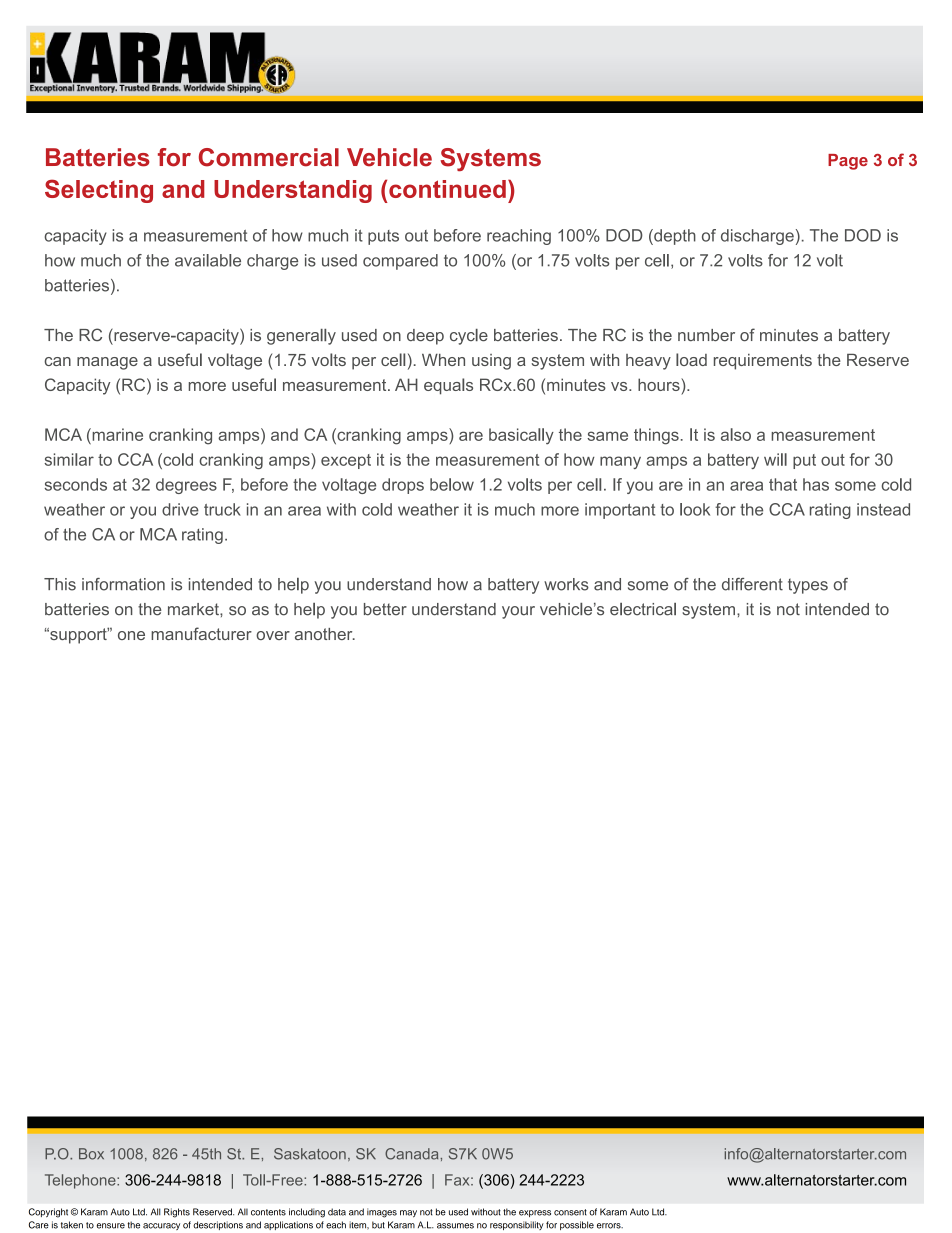  I want to click on drive, so click(180, 509).
